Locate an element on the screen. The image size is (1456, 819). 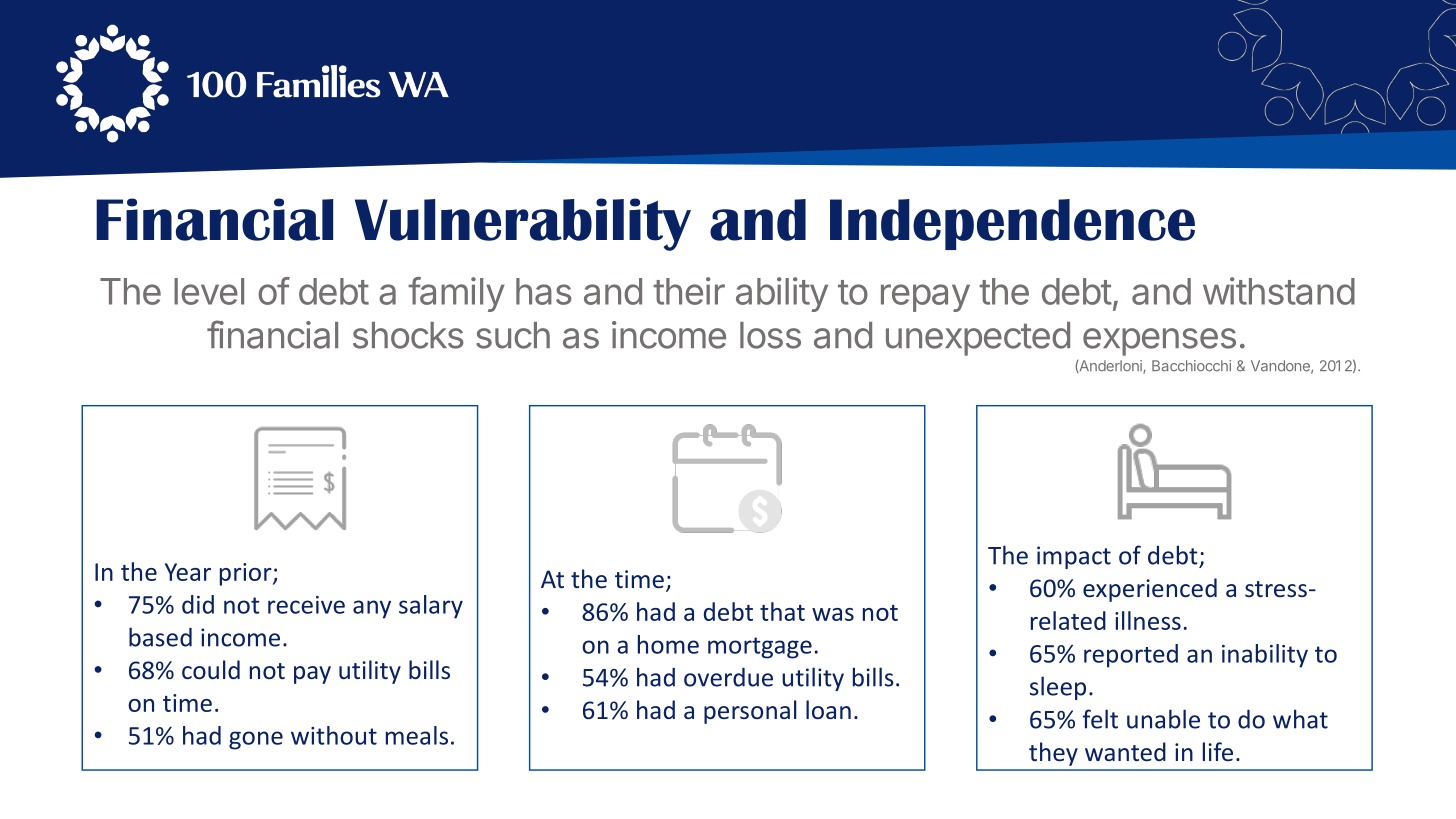
impact is located at coordinates (1074, 557).
